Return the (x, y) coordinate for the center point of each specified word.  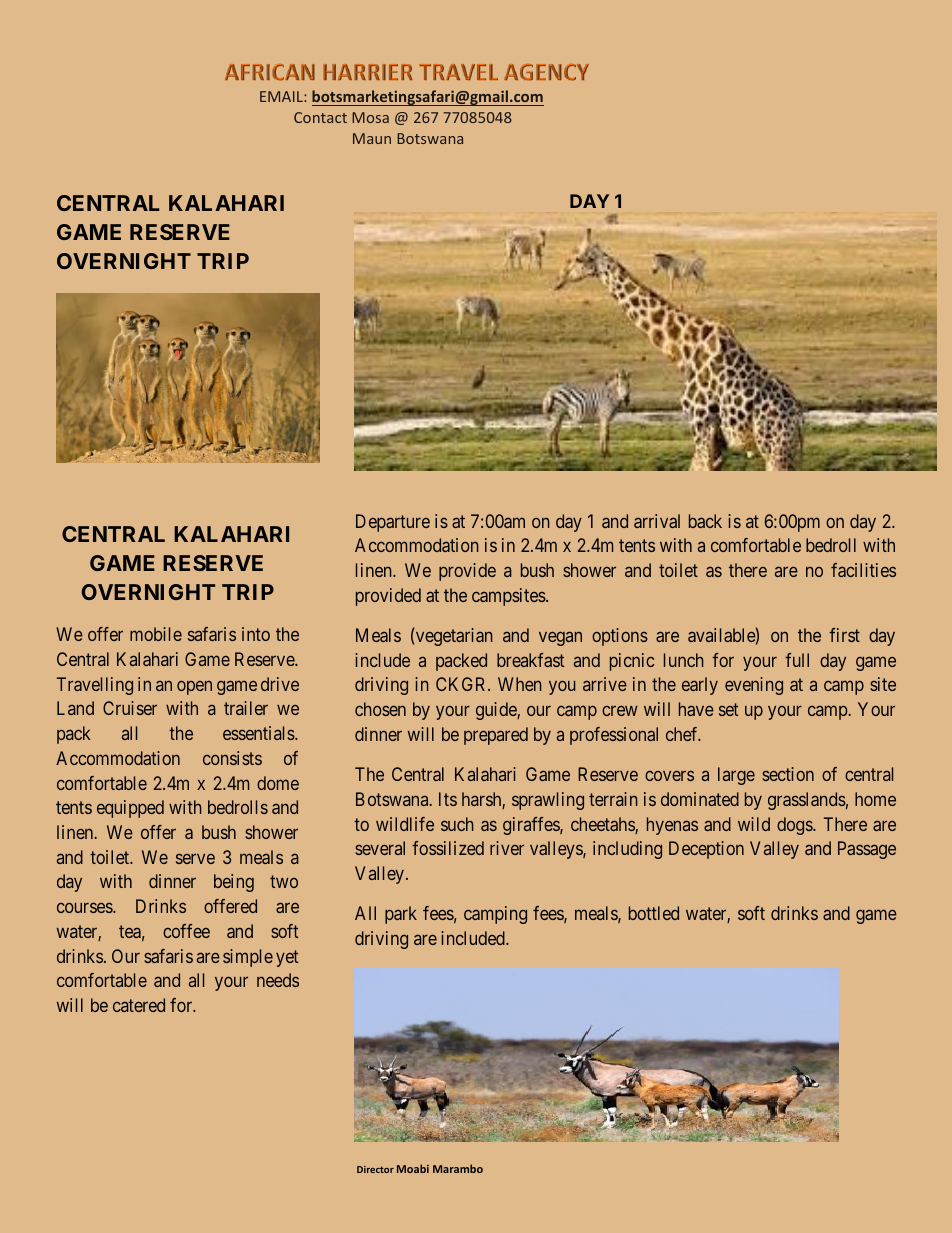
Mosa (370, 117)
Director (375, 1169)
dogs (795, 826)
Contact (320, 117)
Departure (393, 523)
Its (448, 799)
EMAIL (282, 96)
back (705, 521)
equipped (130, 809)
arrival (657, 521)
